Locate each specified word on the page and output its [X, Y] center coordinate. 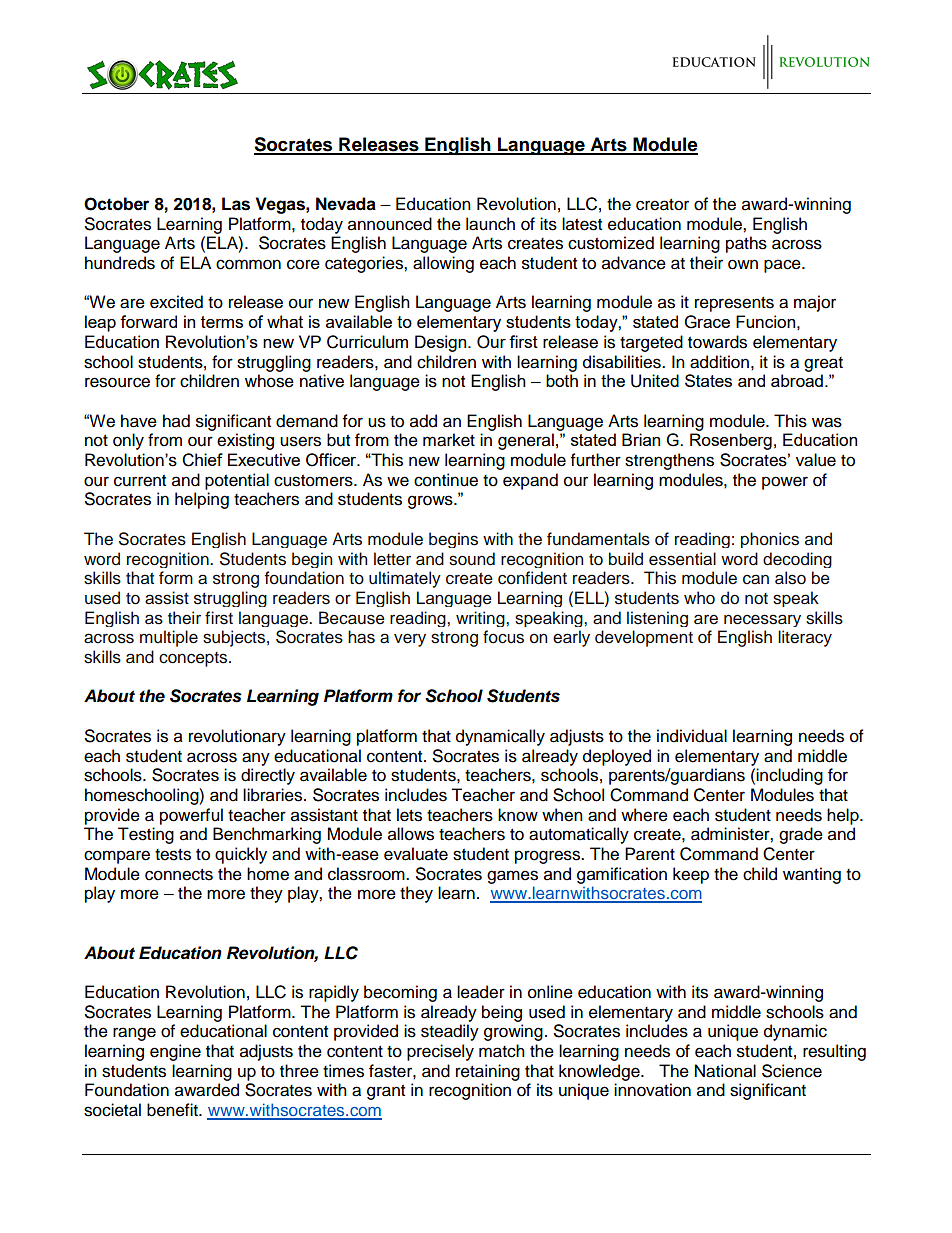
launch [490, 224]
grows [431, 502]
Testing [146, 835]
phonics [770, 540]
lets [409, 815]
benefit [173, 1110]
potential [237, 481]
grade [801, 835]
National [725, 1071]
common [248, 264]
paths [746, 244]
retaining [488, 1072]
